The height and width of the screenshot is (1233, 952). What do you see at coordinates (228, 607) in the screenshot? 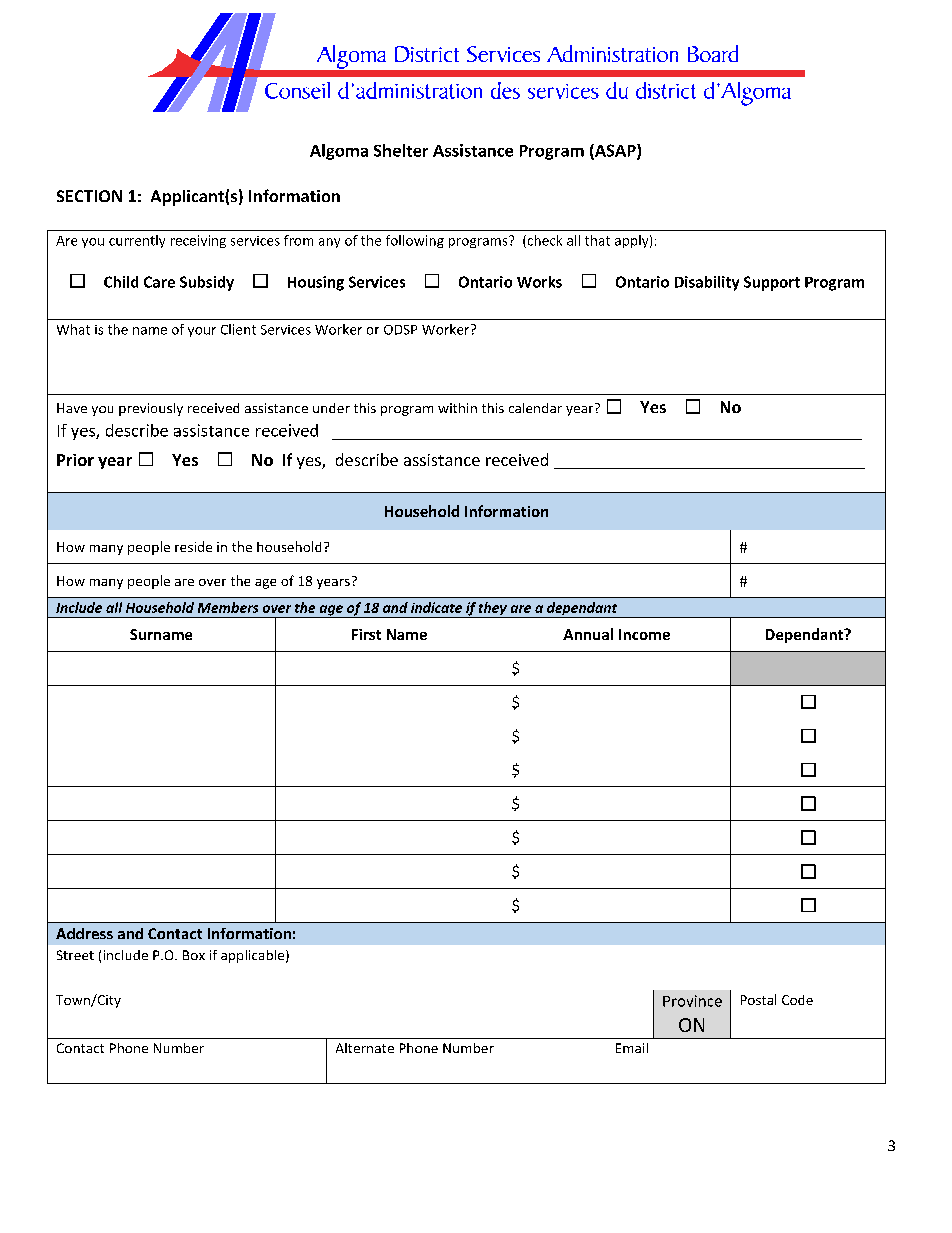
I see `Members` at bounding box center [228, 607].
